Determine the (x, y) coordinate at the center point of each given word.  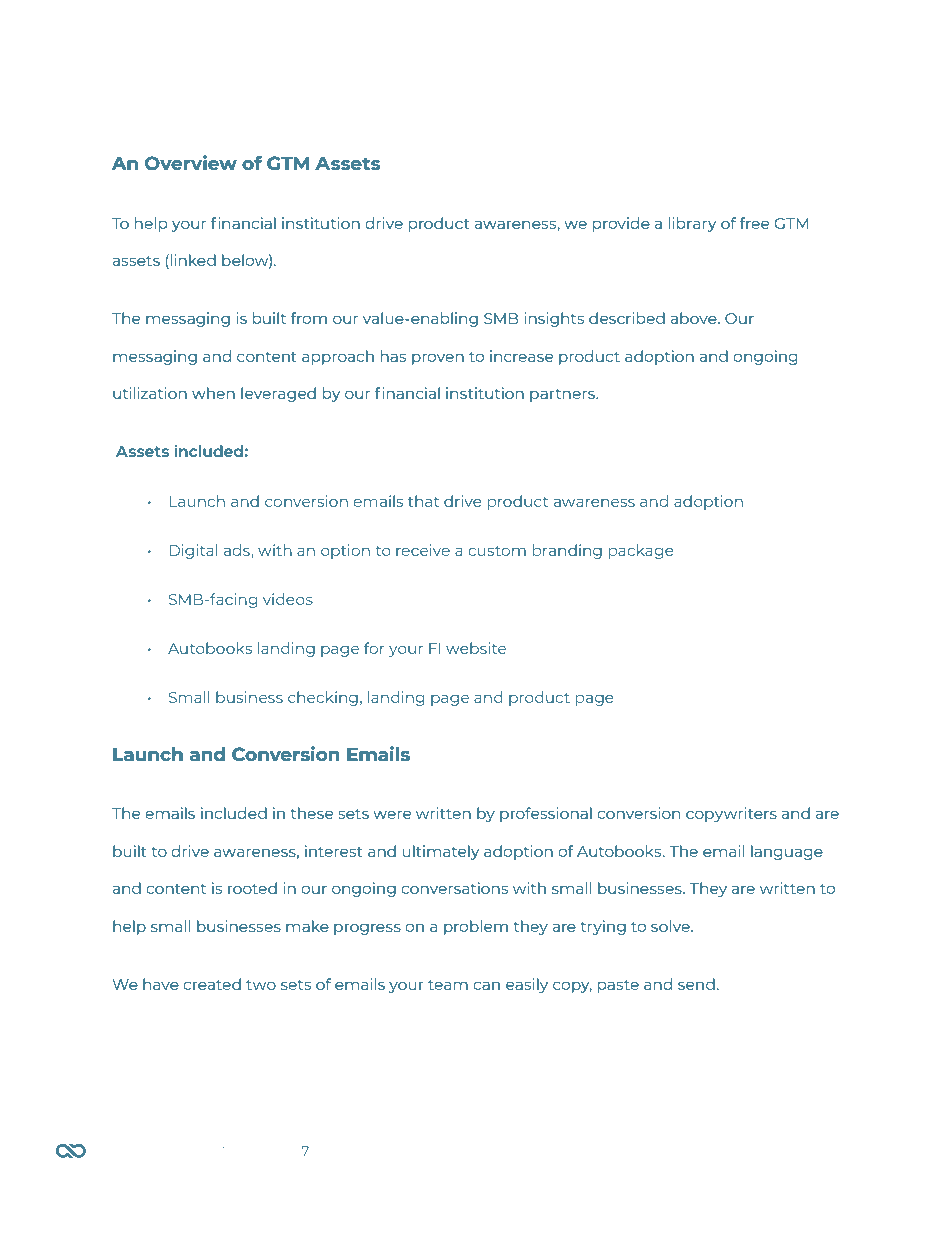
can (486, 985)
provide (621, 224)
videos (288, 599)
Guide (263, 1151)
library (692, 224)
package (641, 551)
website (476, 648)
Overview (191, 163)
